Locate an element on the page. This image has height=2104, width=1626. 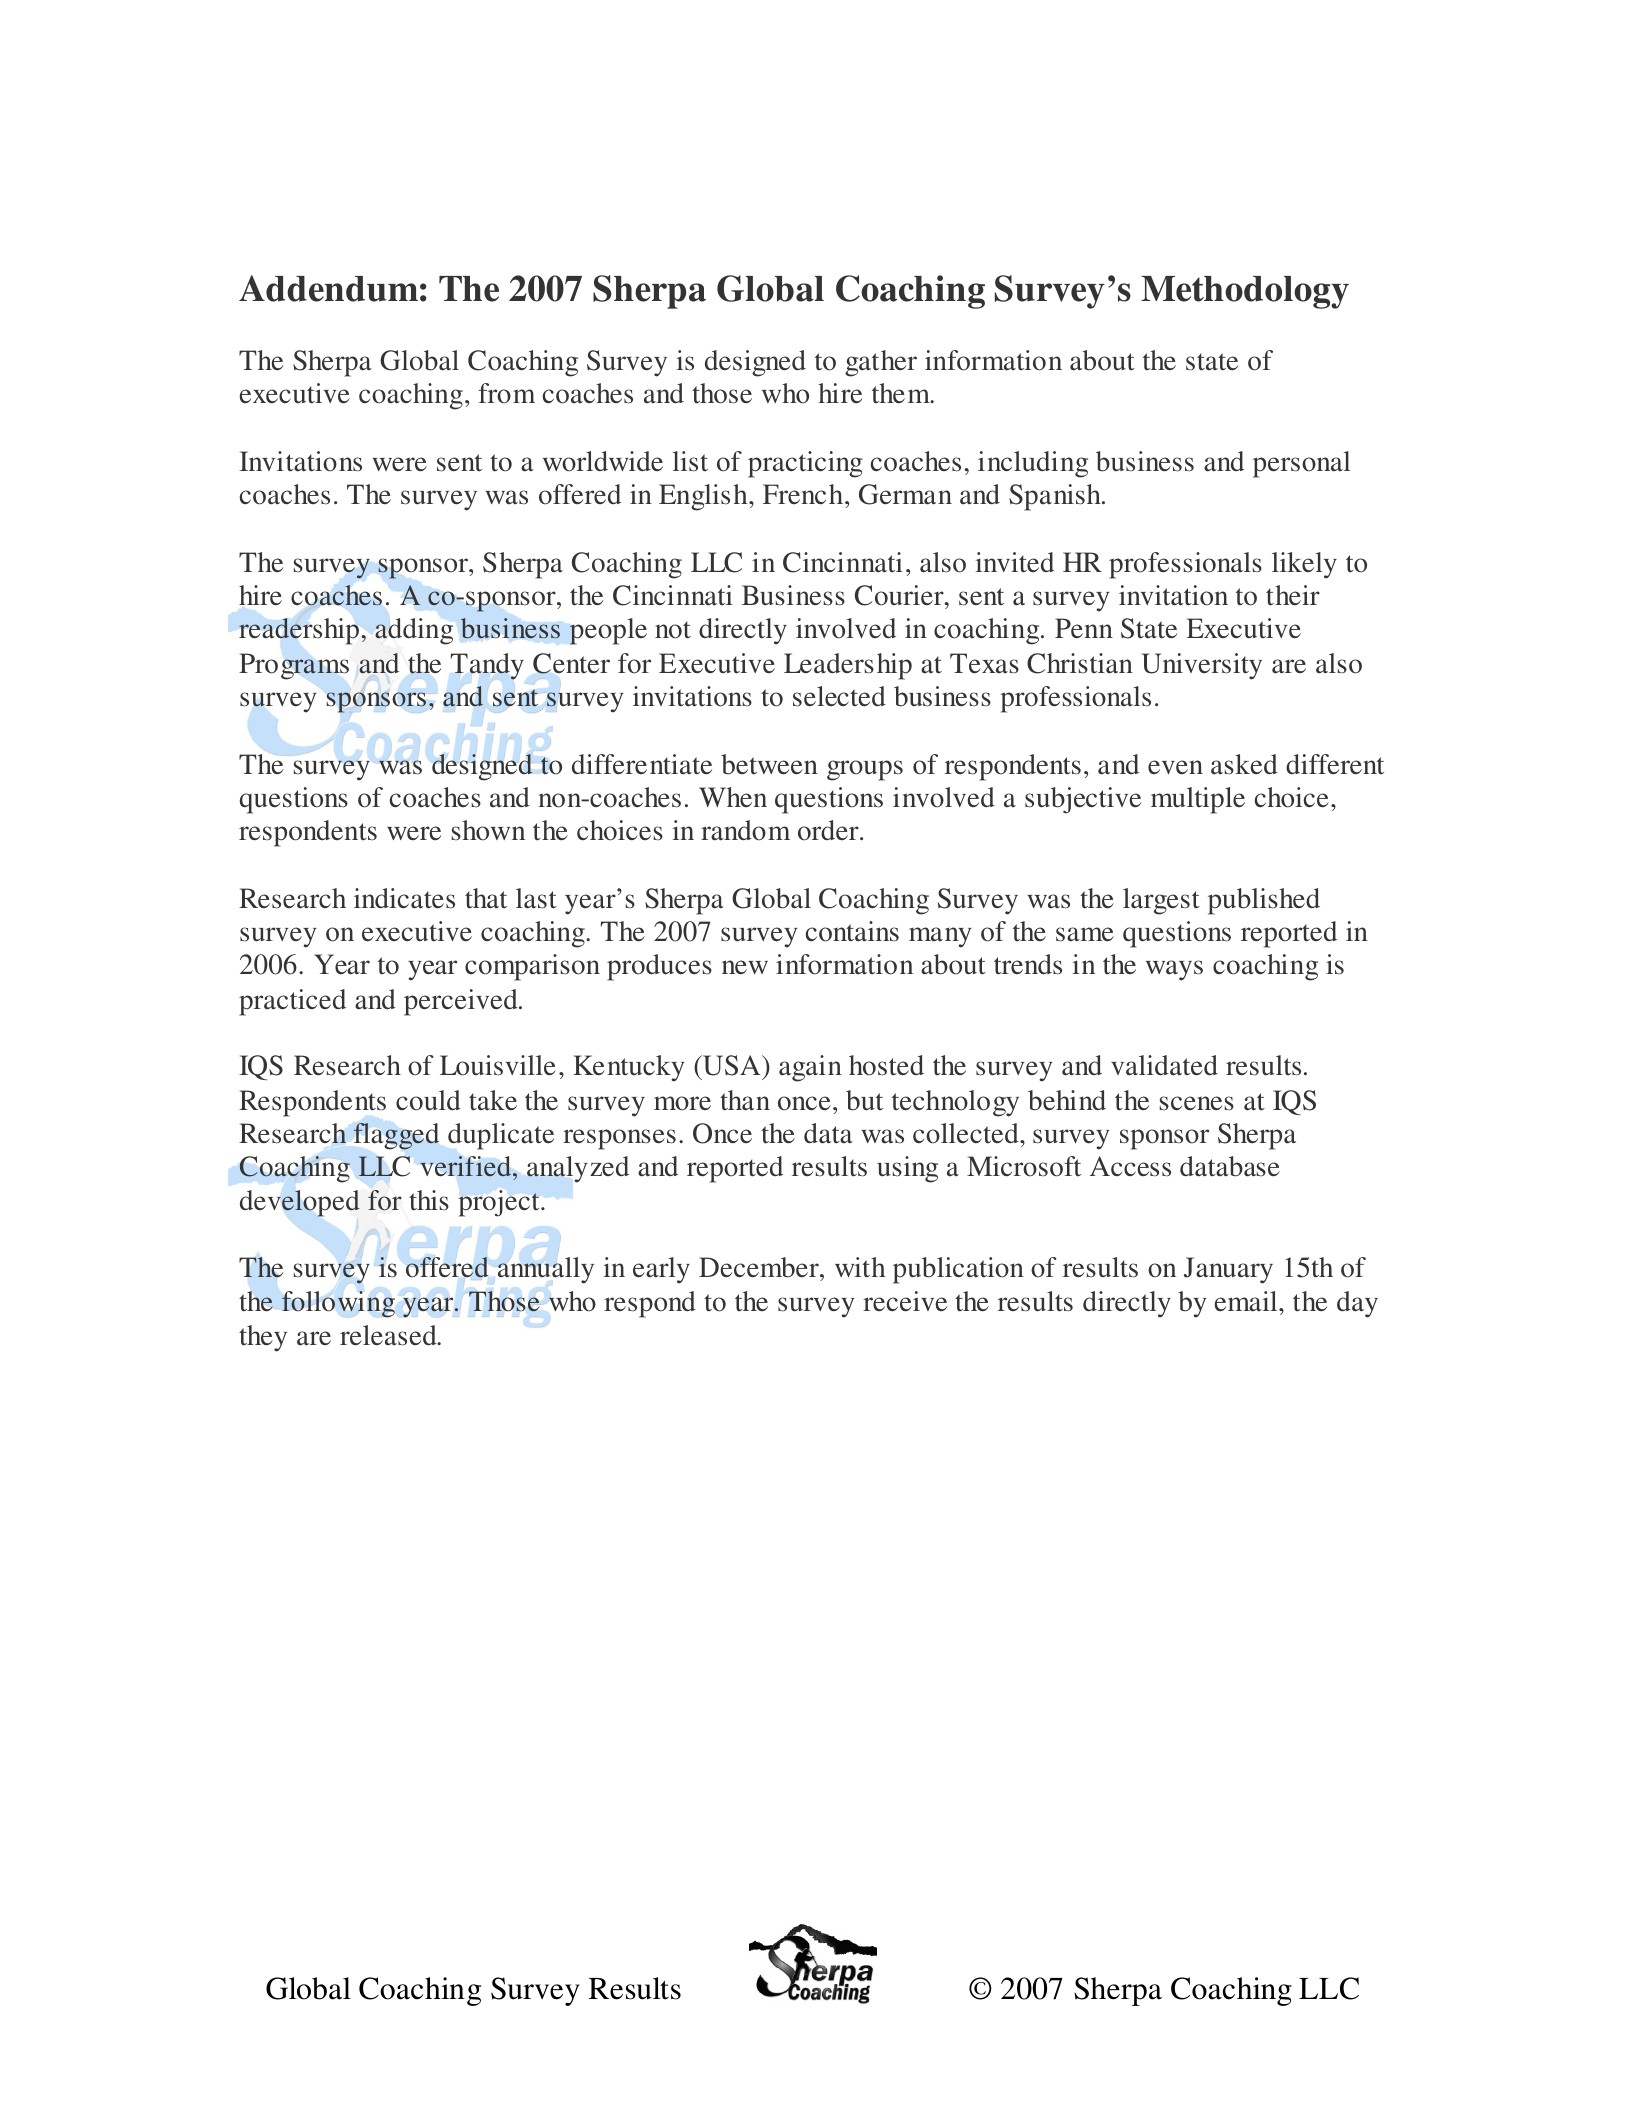
from is located at coordinates (506, 393).
